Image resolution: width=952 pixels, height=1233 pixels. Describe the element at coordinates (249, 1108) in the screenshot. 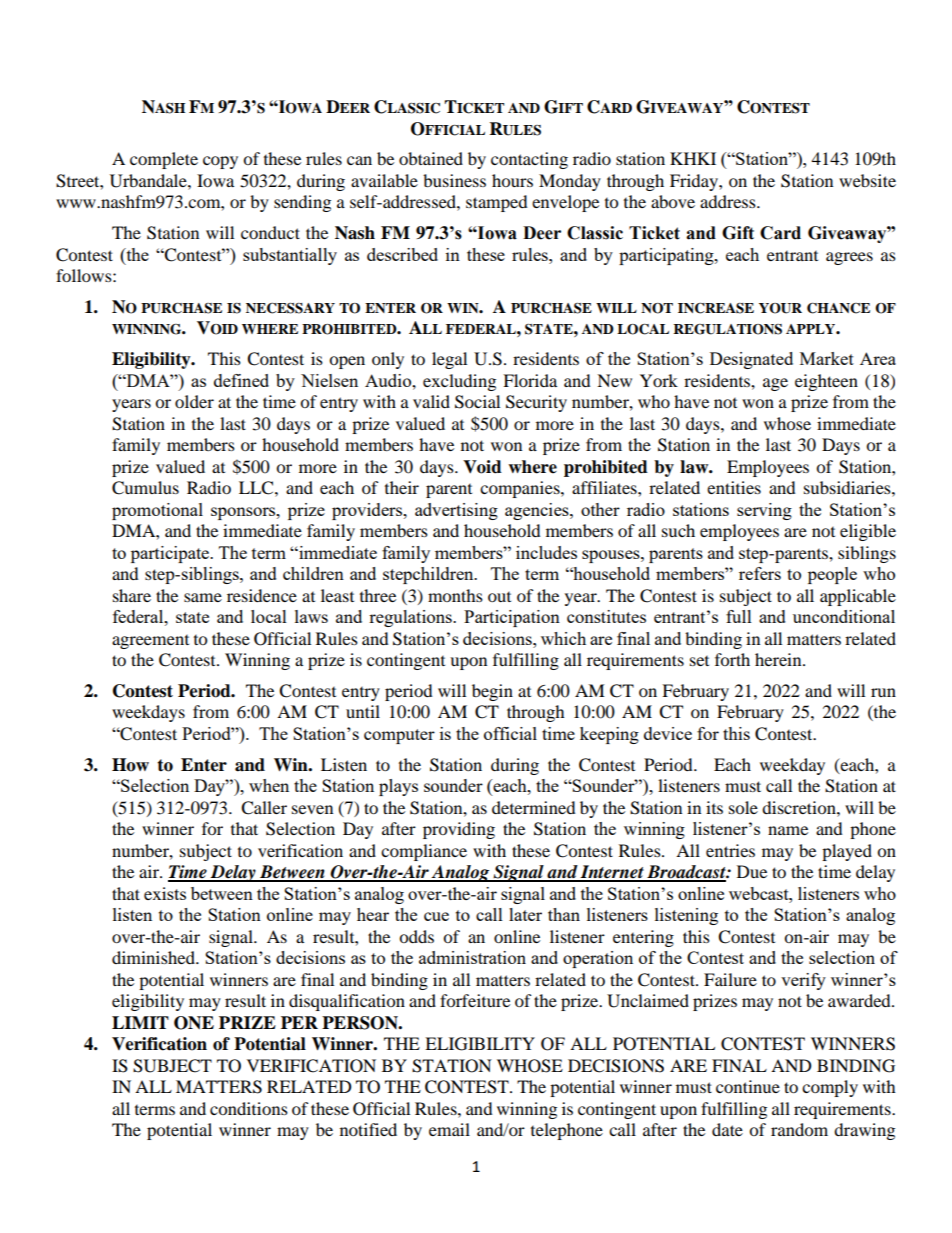

I see `conditions` at that location.
